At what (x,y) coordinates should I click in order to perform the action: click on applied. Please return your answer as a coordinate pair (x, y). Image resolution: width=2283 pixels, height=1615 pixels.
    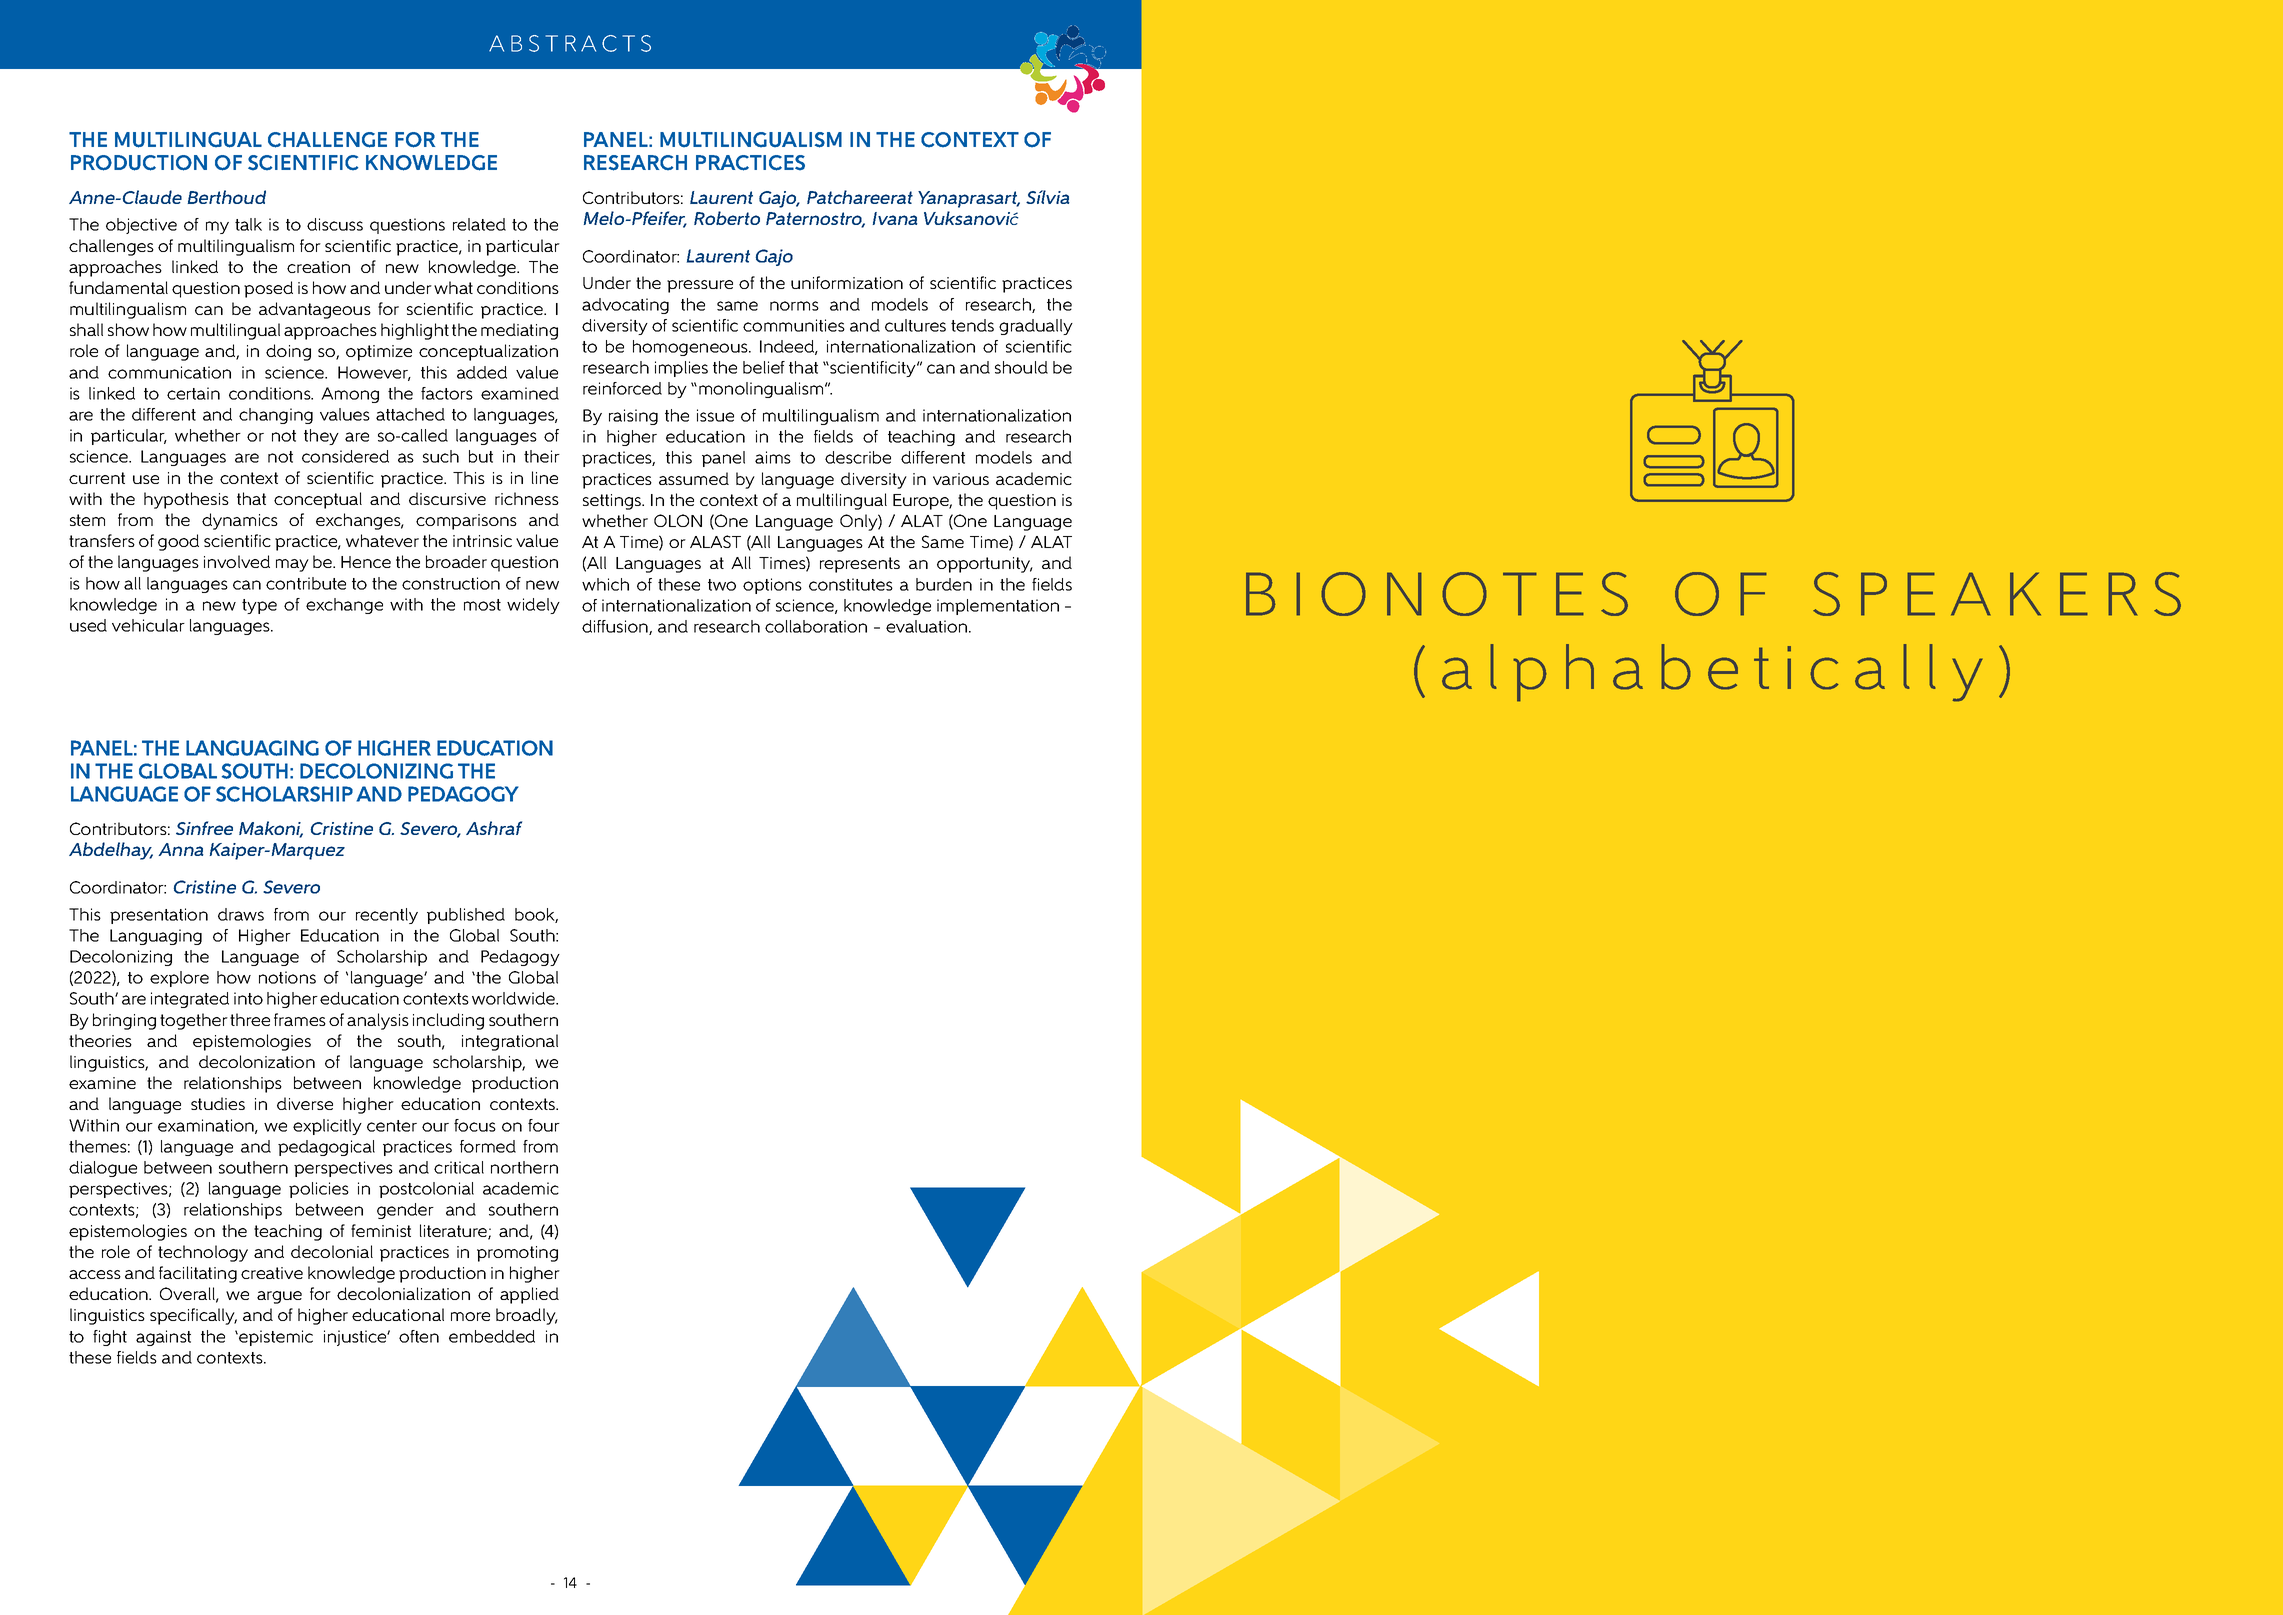
    Looking at the image, I should click on (529, 1295).
